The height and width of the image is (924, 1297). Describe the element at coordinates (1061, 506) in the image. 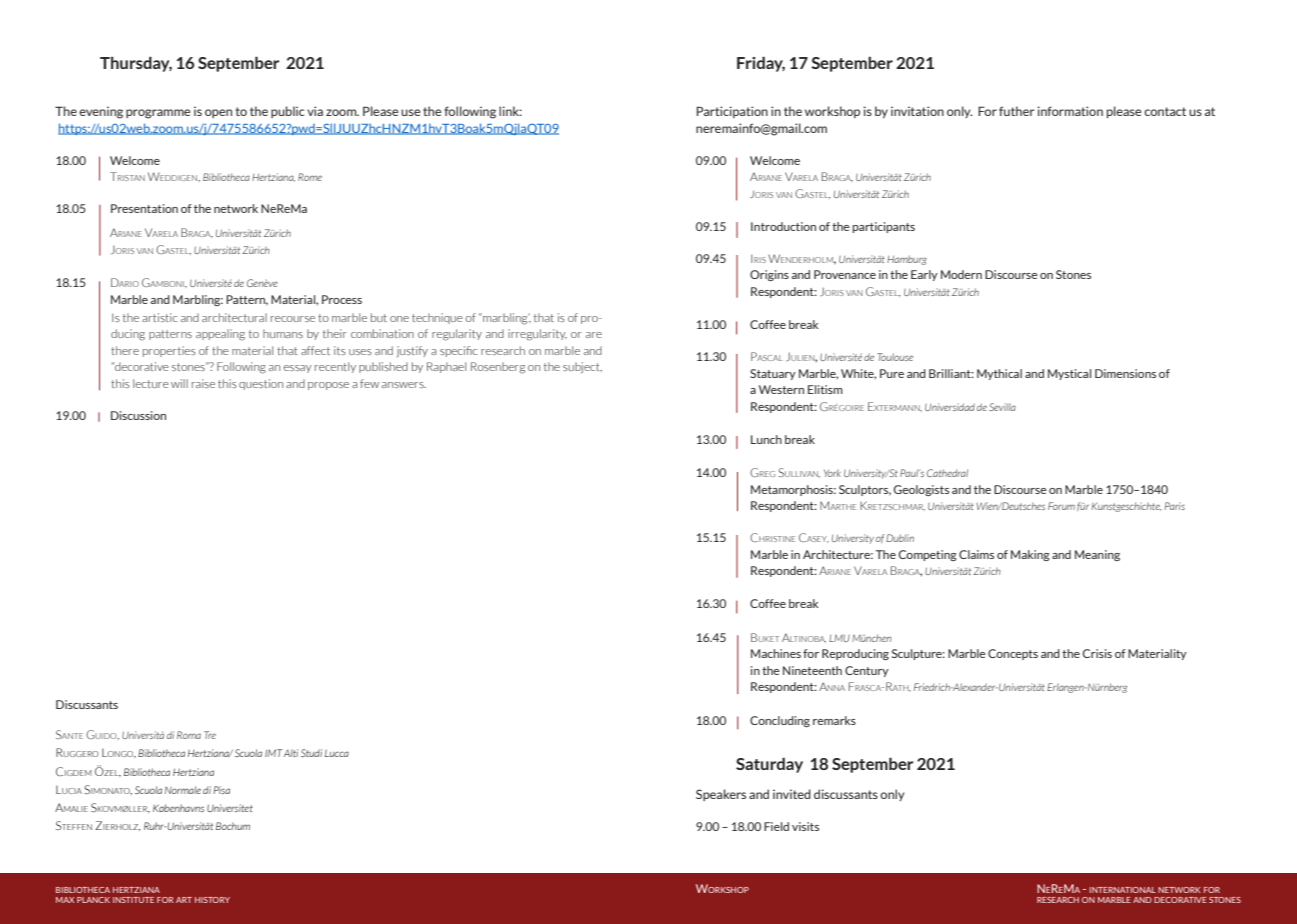

I see `Forum` at that location.
